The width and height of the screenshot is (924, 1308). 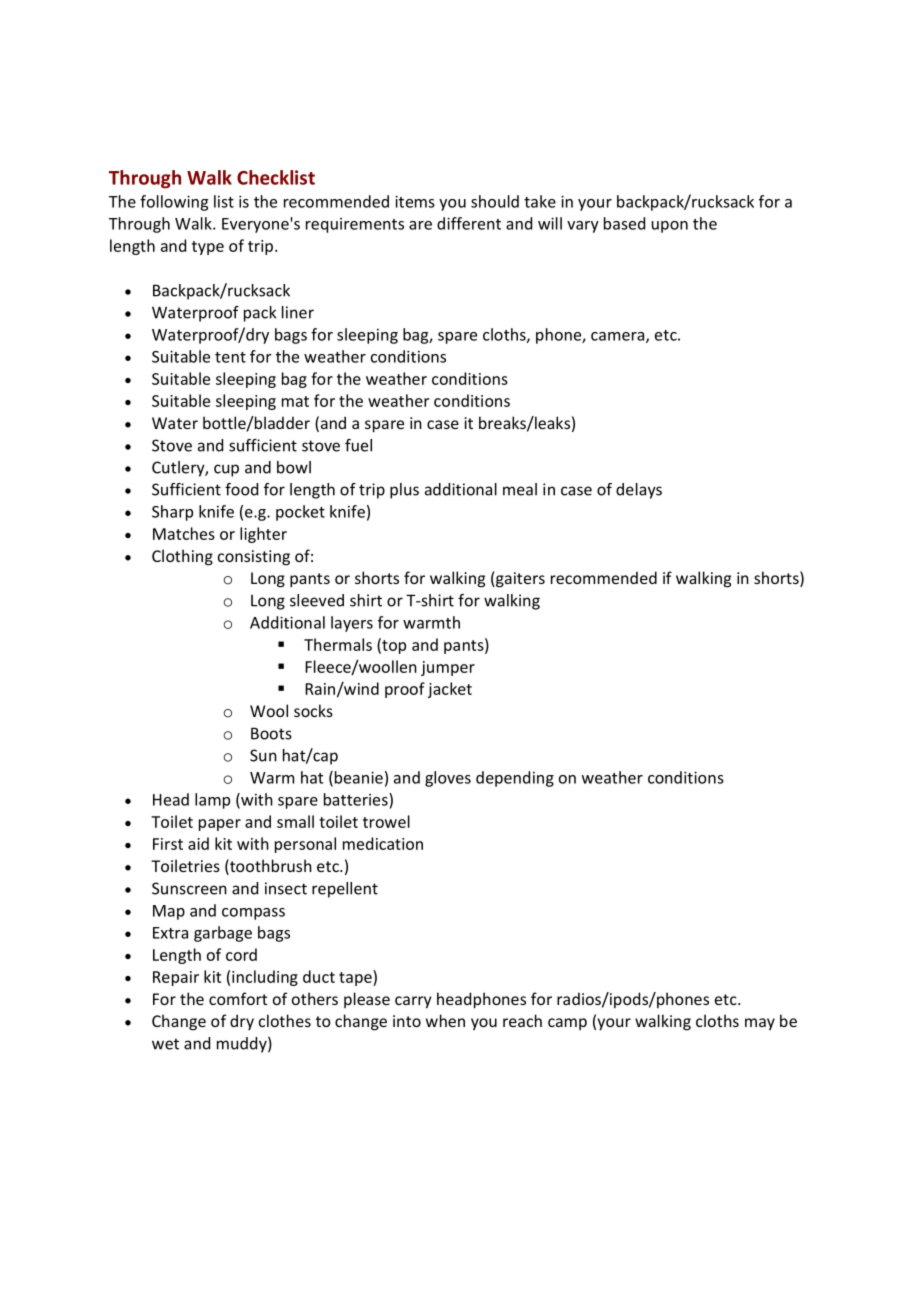 I want to click on type, so click(x=208, y=248).
